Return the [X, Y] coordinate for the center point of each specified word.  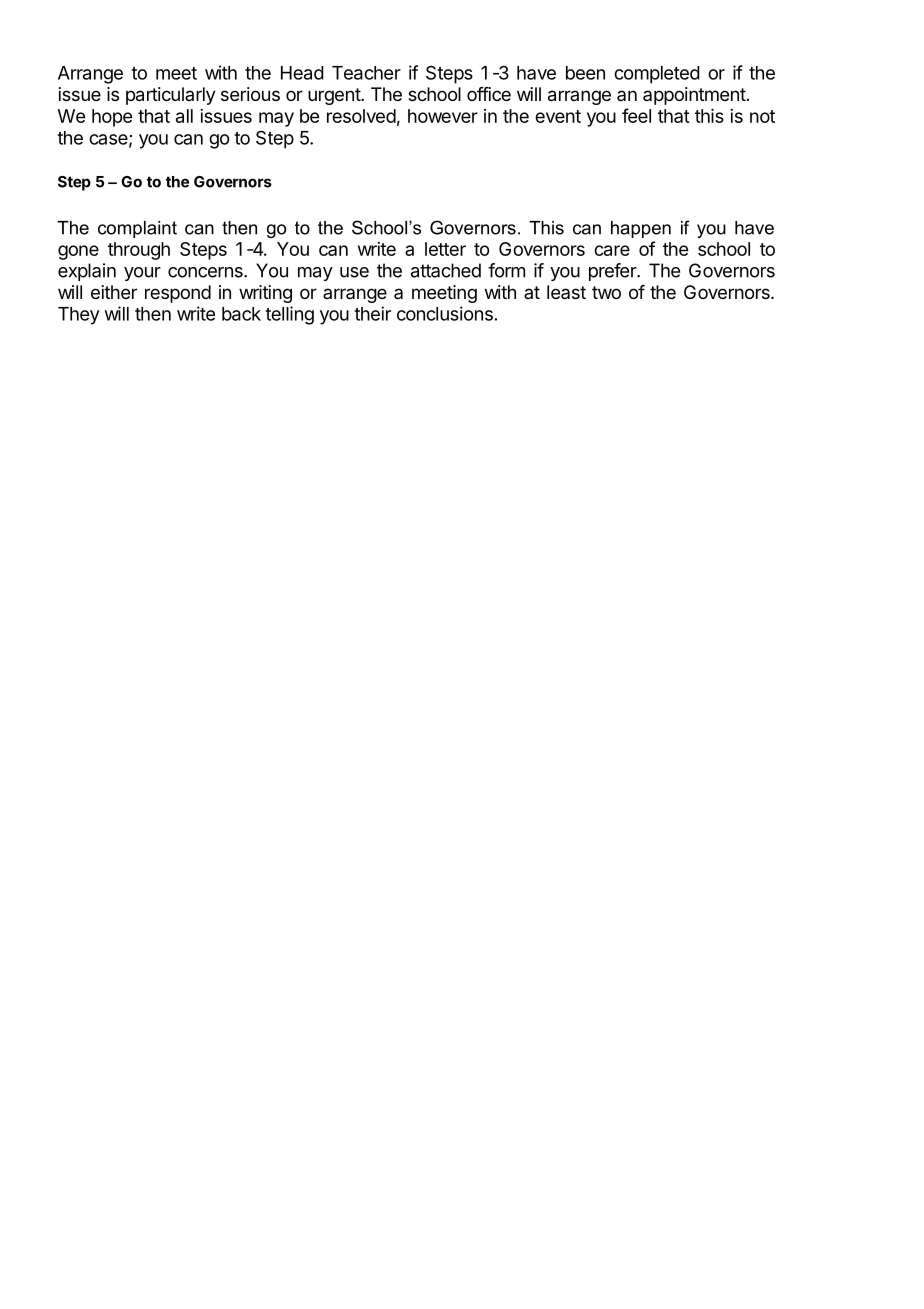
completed [657, 75]
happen [641, 229]
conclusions [445, 313]
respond [178, 294]
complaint [137, 229]
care [612, 250]
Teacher [366, 73]
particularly [171, 96]
